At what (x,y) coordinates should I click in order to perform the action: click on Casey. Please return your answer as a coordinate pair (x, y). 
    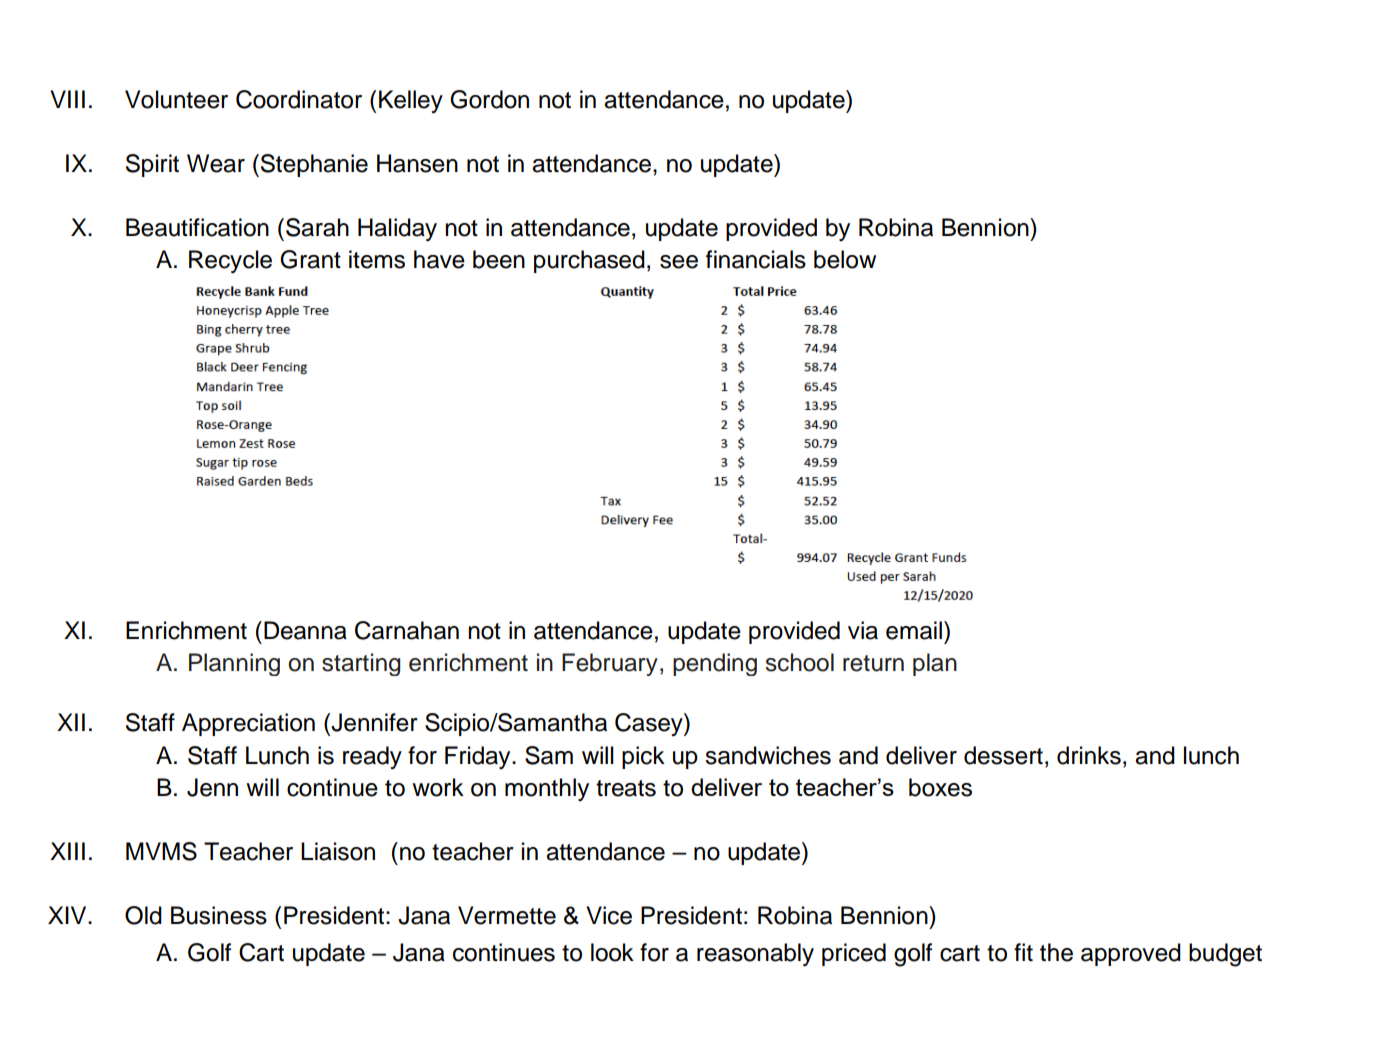
    Looking at the image, I should click on (650, 724).
